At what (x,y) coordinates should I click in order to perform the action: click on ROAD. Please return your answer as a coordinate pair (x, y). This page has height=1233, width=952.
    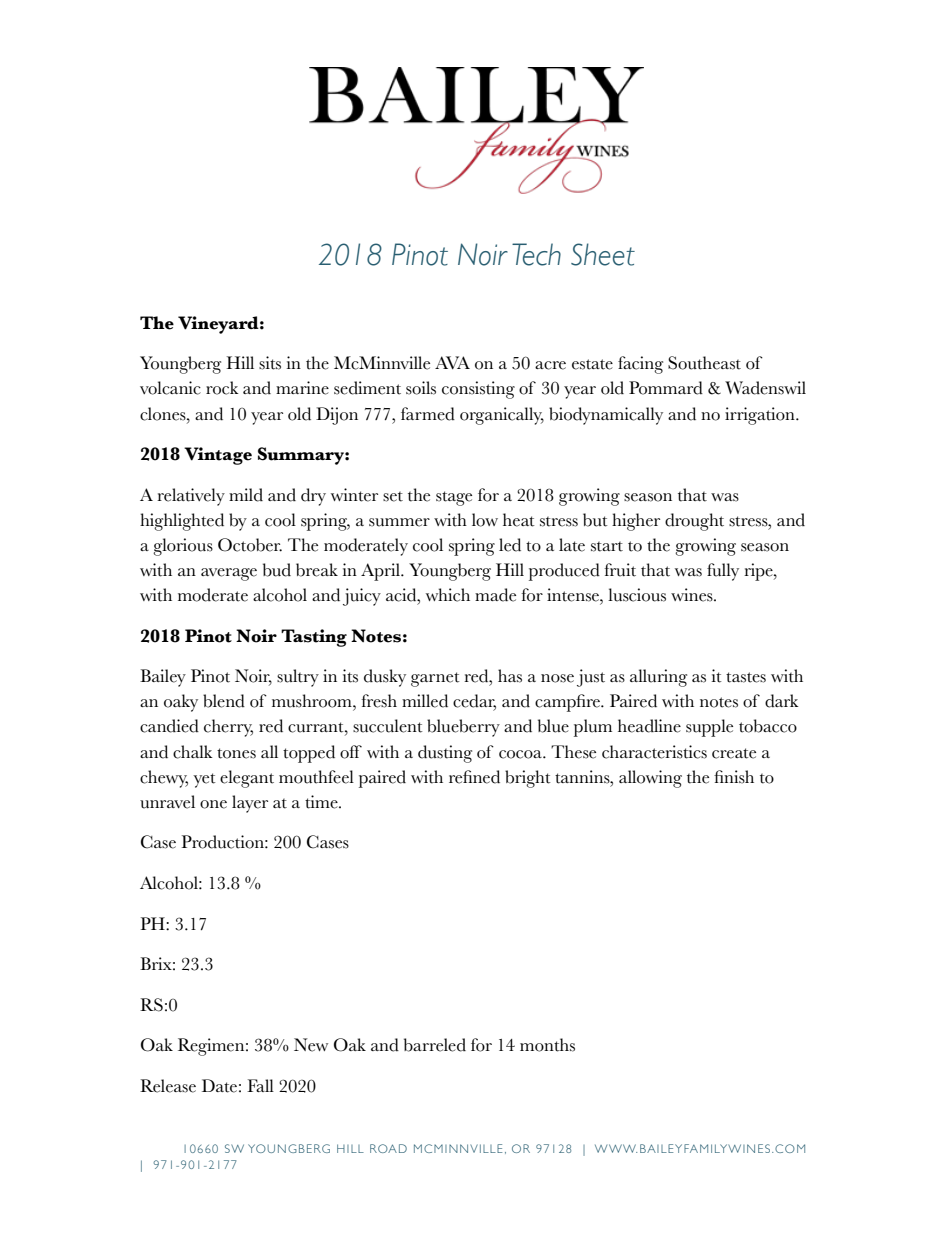
    Looking at the image, I should click on (388, 1148).
